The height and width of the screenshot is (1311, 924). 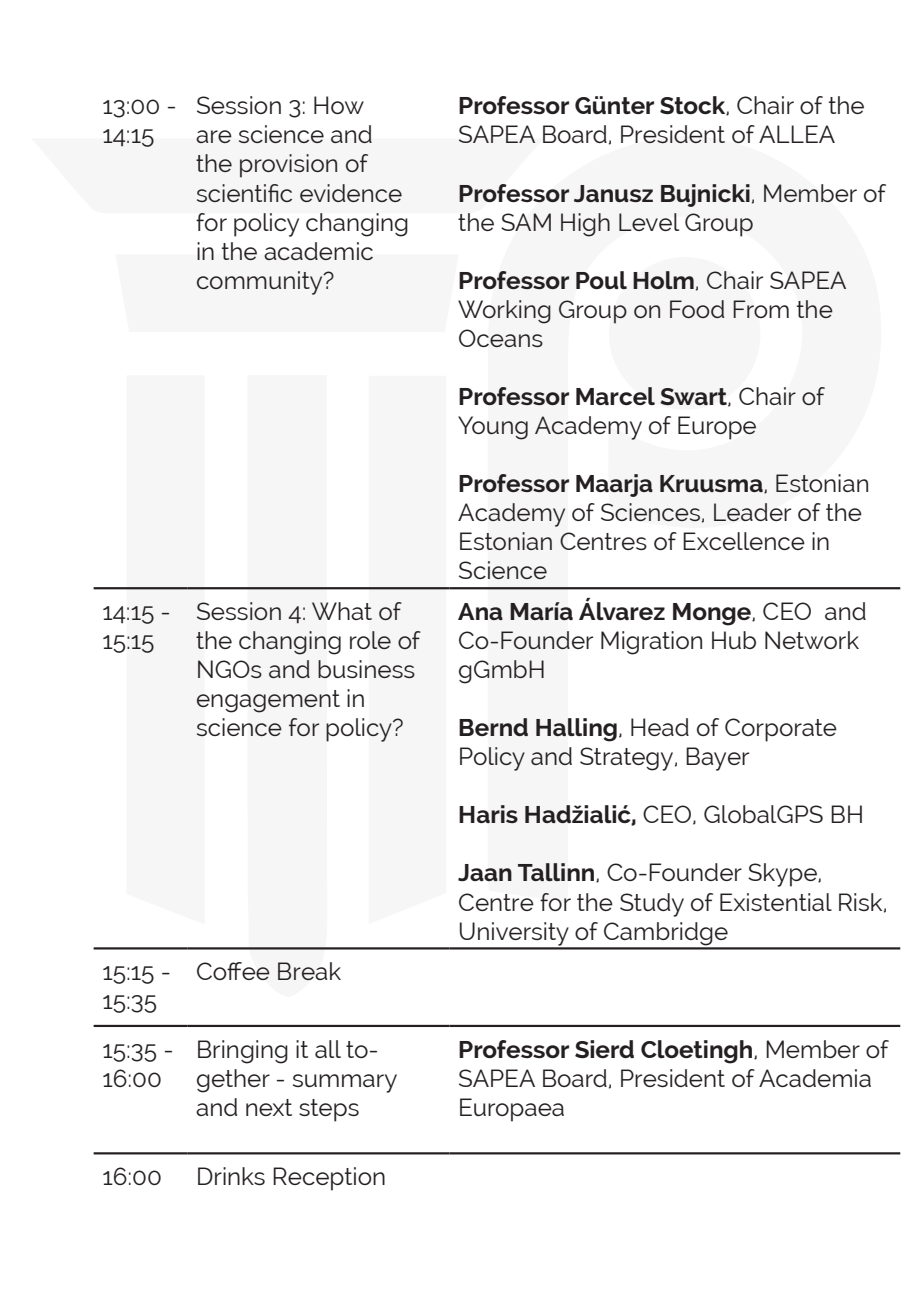 What do you see at coordinates (493, 428) in the screenshot?
I see `Young` at bounding box center [493, 428].
